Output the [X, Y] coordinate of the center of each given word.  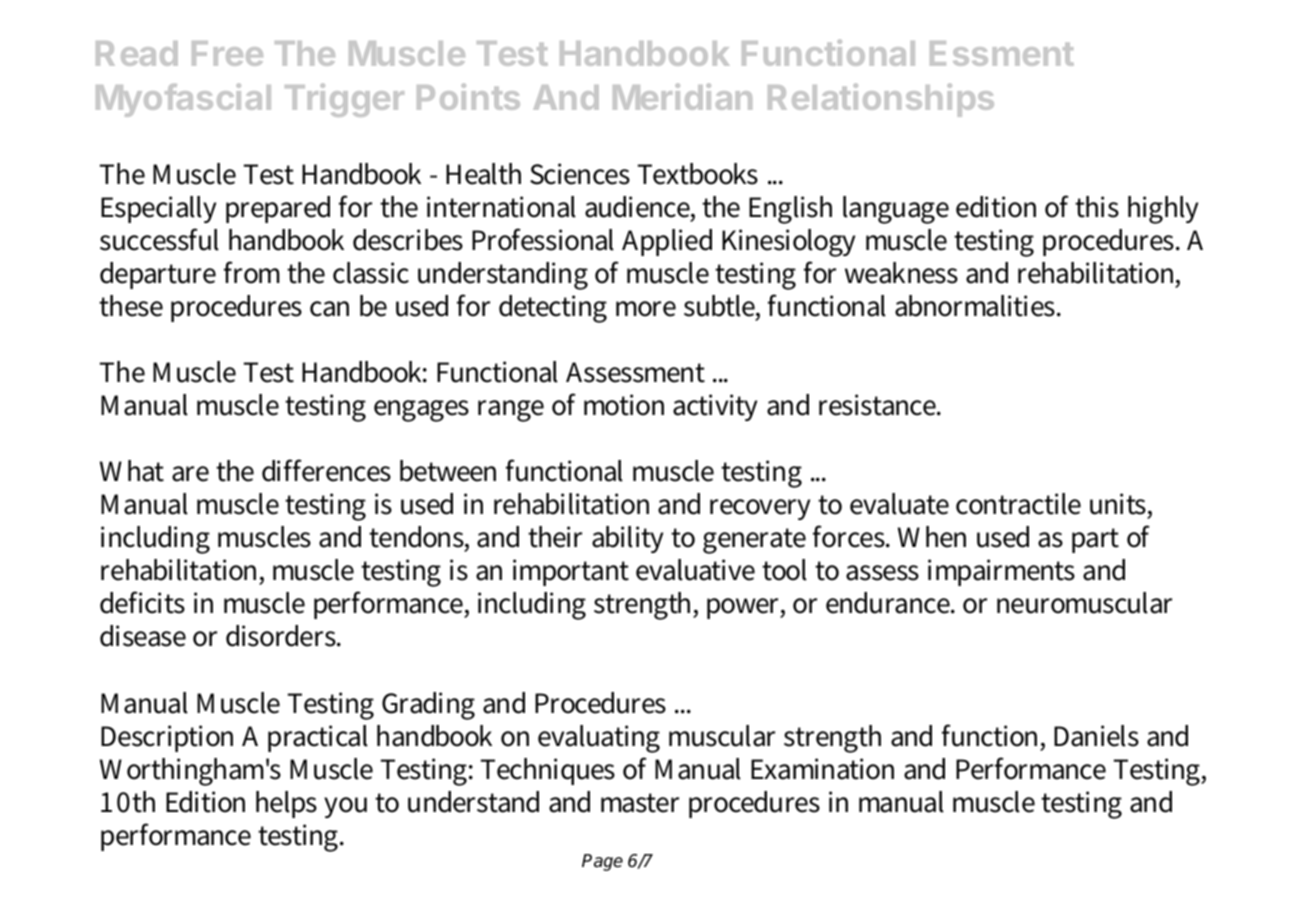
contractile [1018, 504]
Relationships [881, 100]
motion [624, 405]
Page [602, 862]
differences [326, 470]
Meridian [682, 96]
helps [286, 804]
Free [227, 53]
